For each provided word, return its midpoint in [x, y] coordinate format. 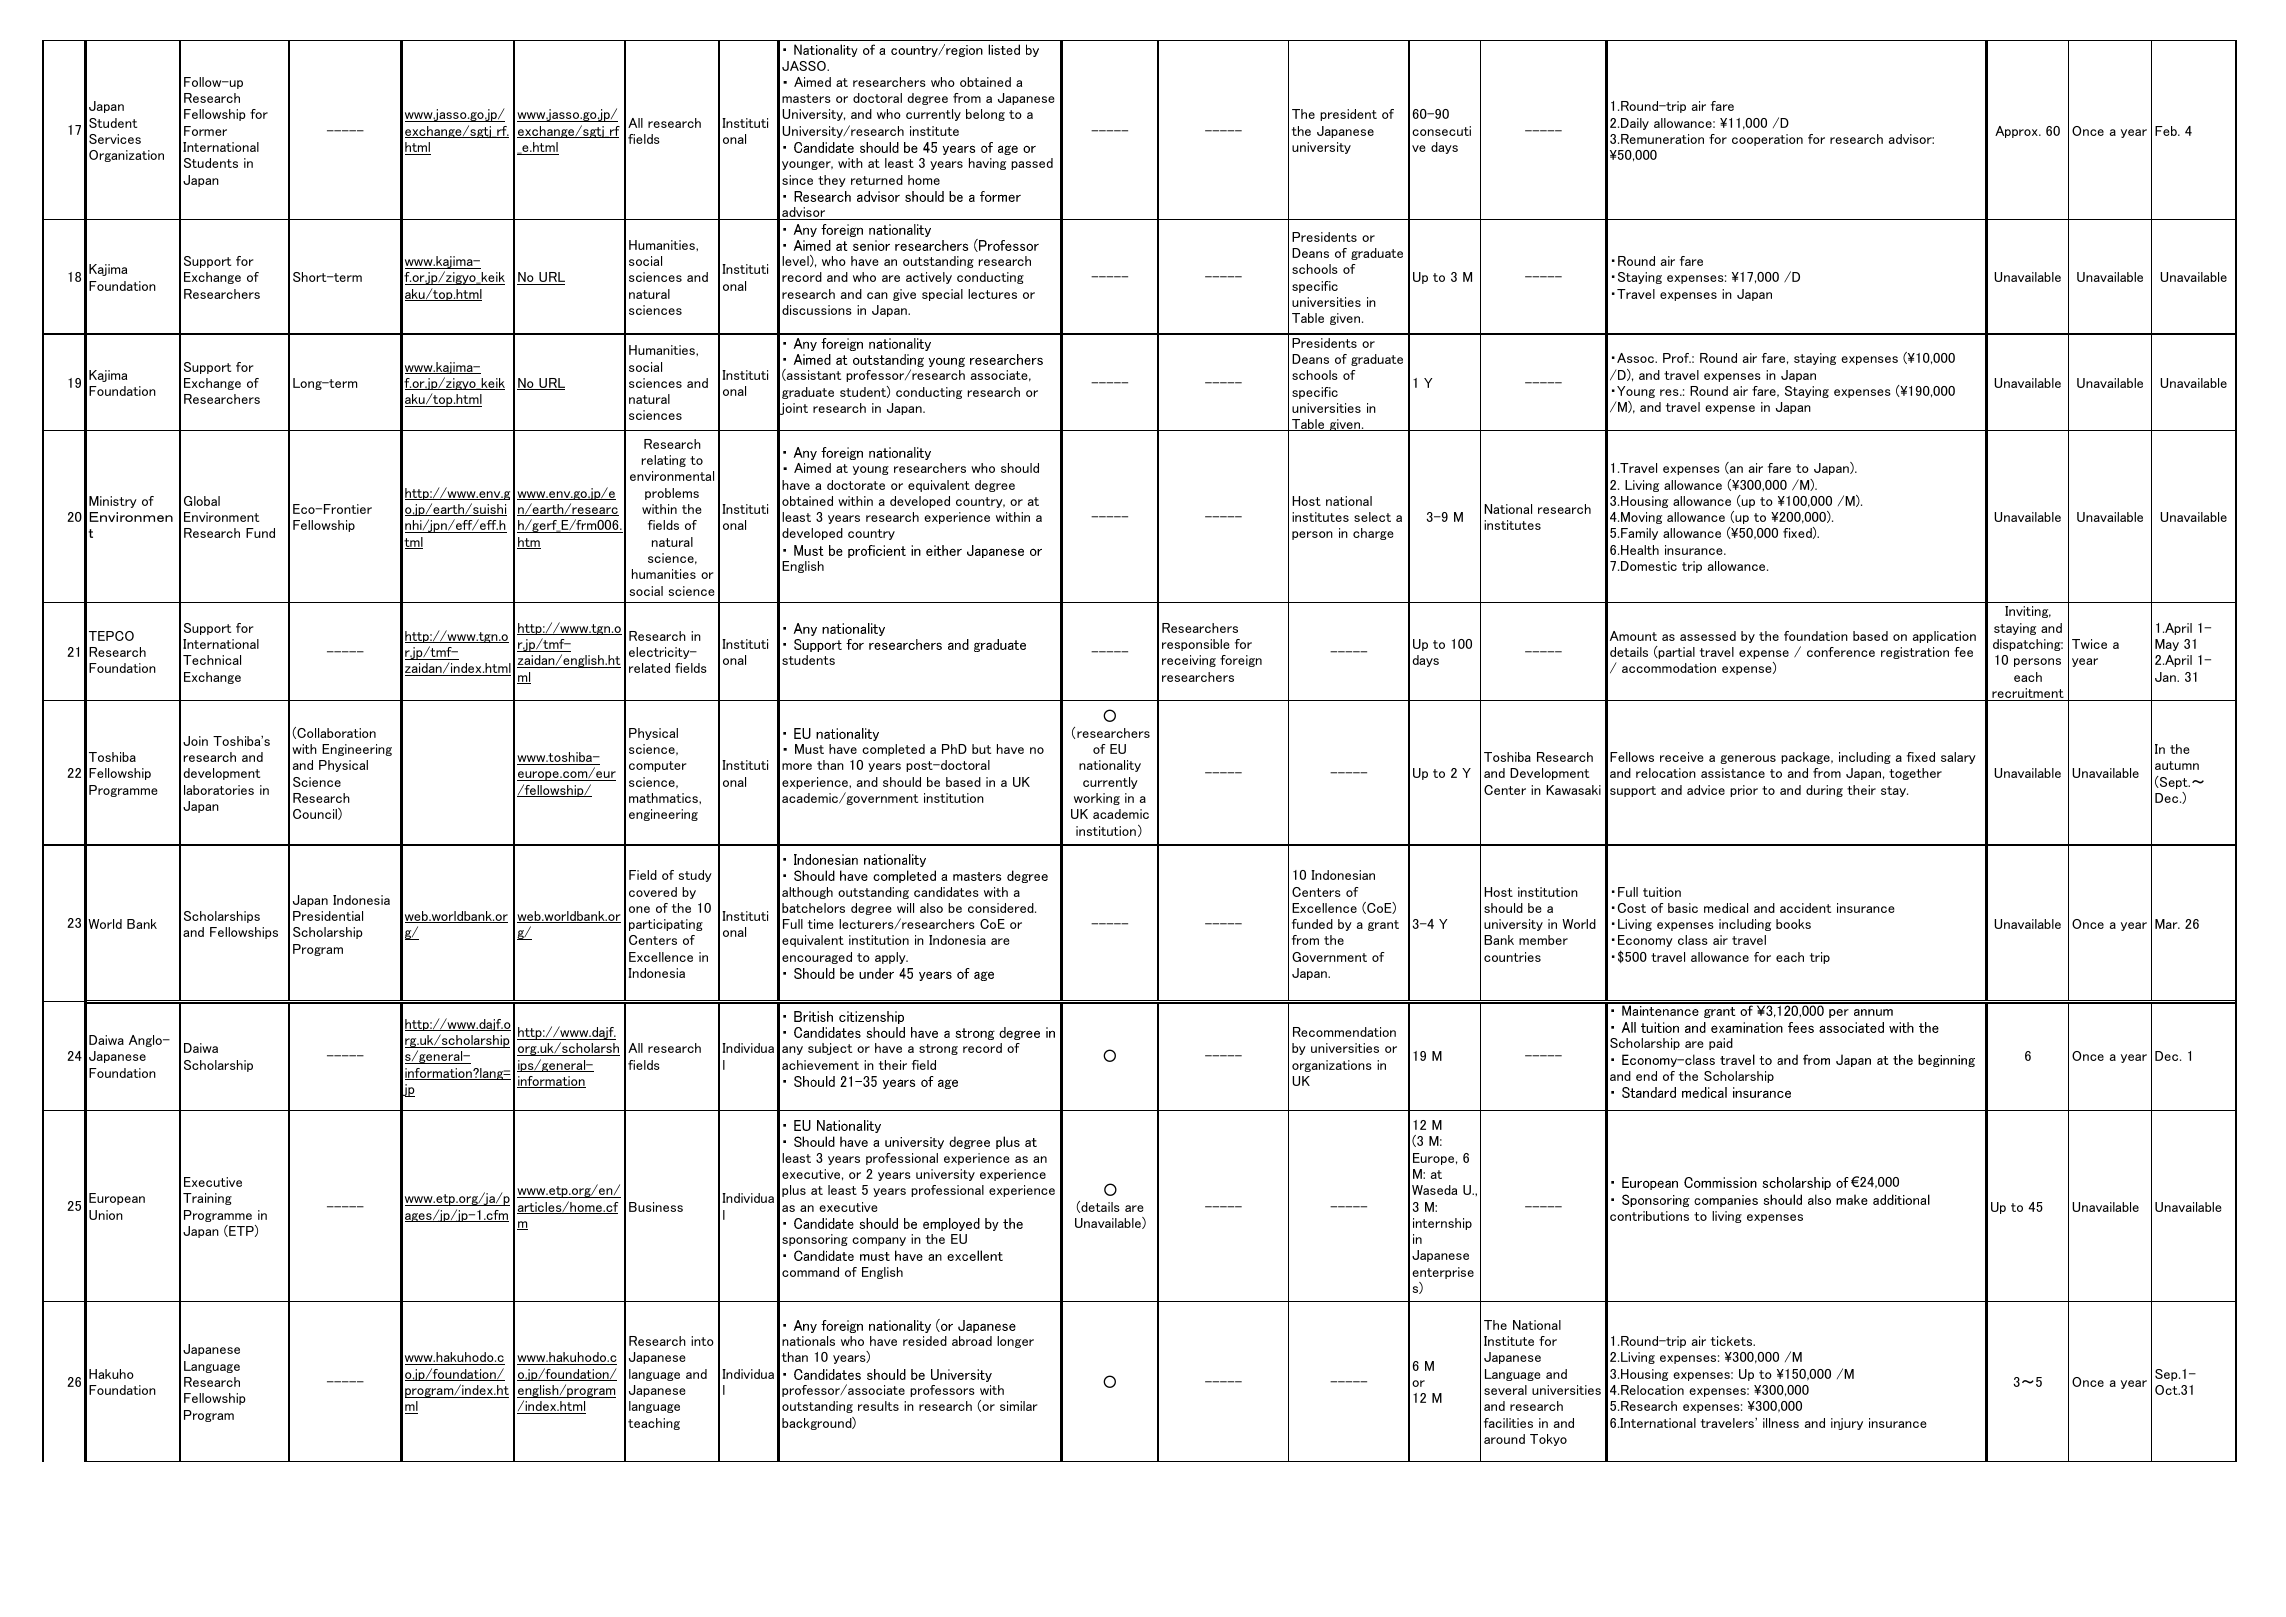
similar [1019, 1406]
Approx [2017, 132]
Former [205, 131]
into [702, 1341]
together [1915, 774]
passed [1032, 164]
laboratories [219, 790]
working [1097, 799]
